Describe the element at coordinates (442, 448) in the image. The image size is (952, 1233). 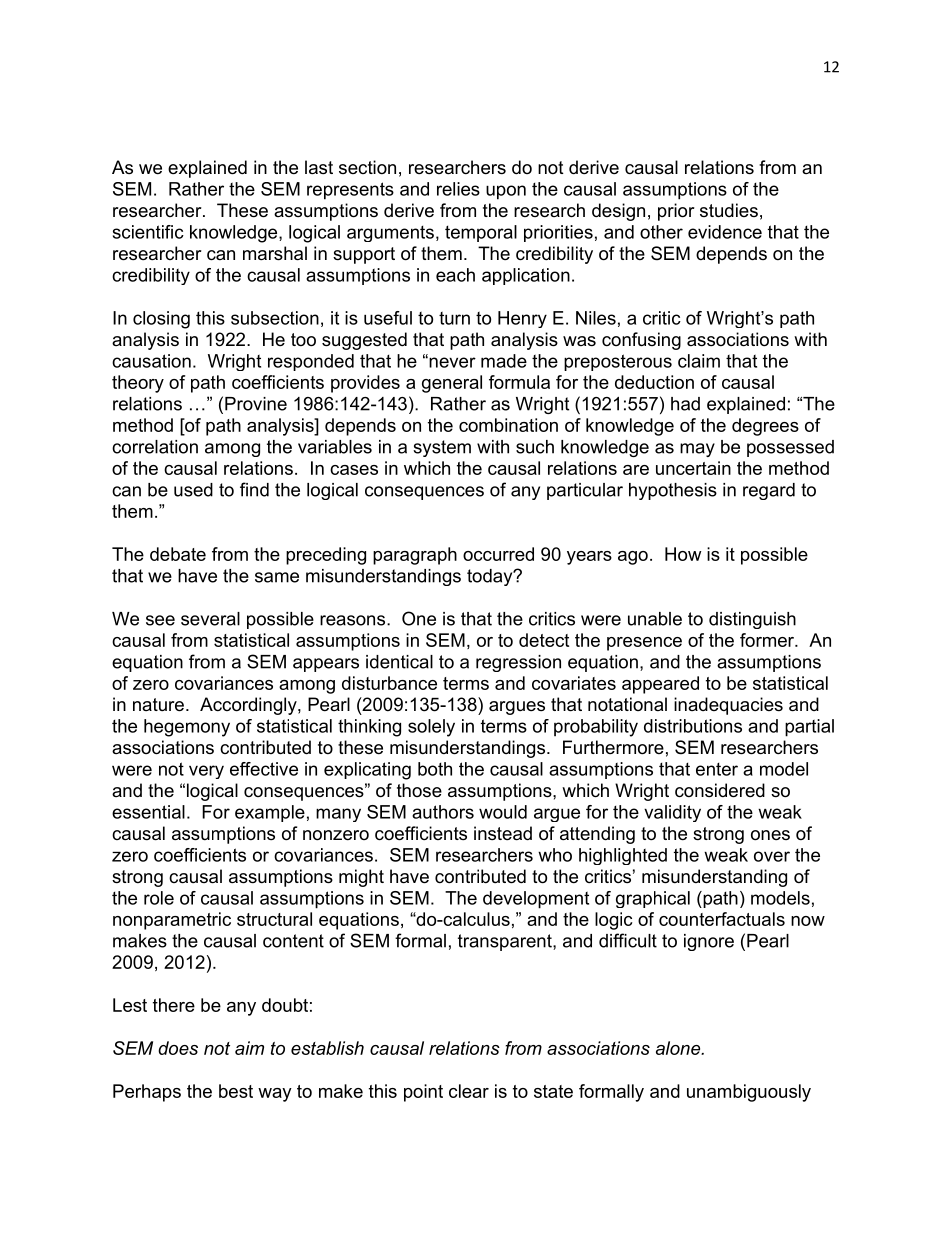
I see `system` at that location.
